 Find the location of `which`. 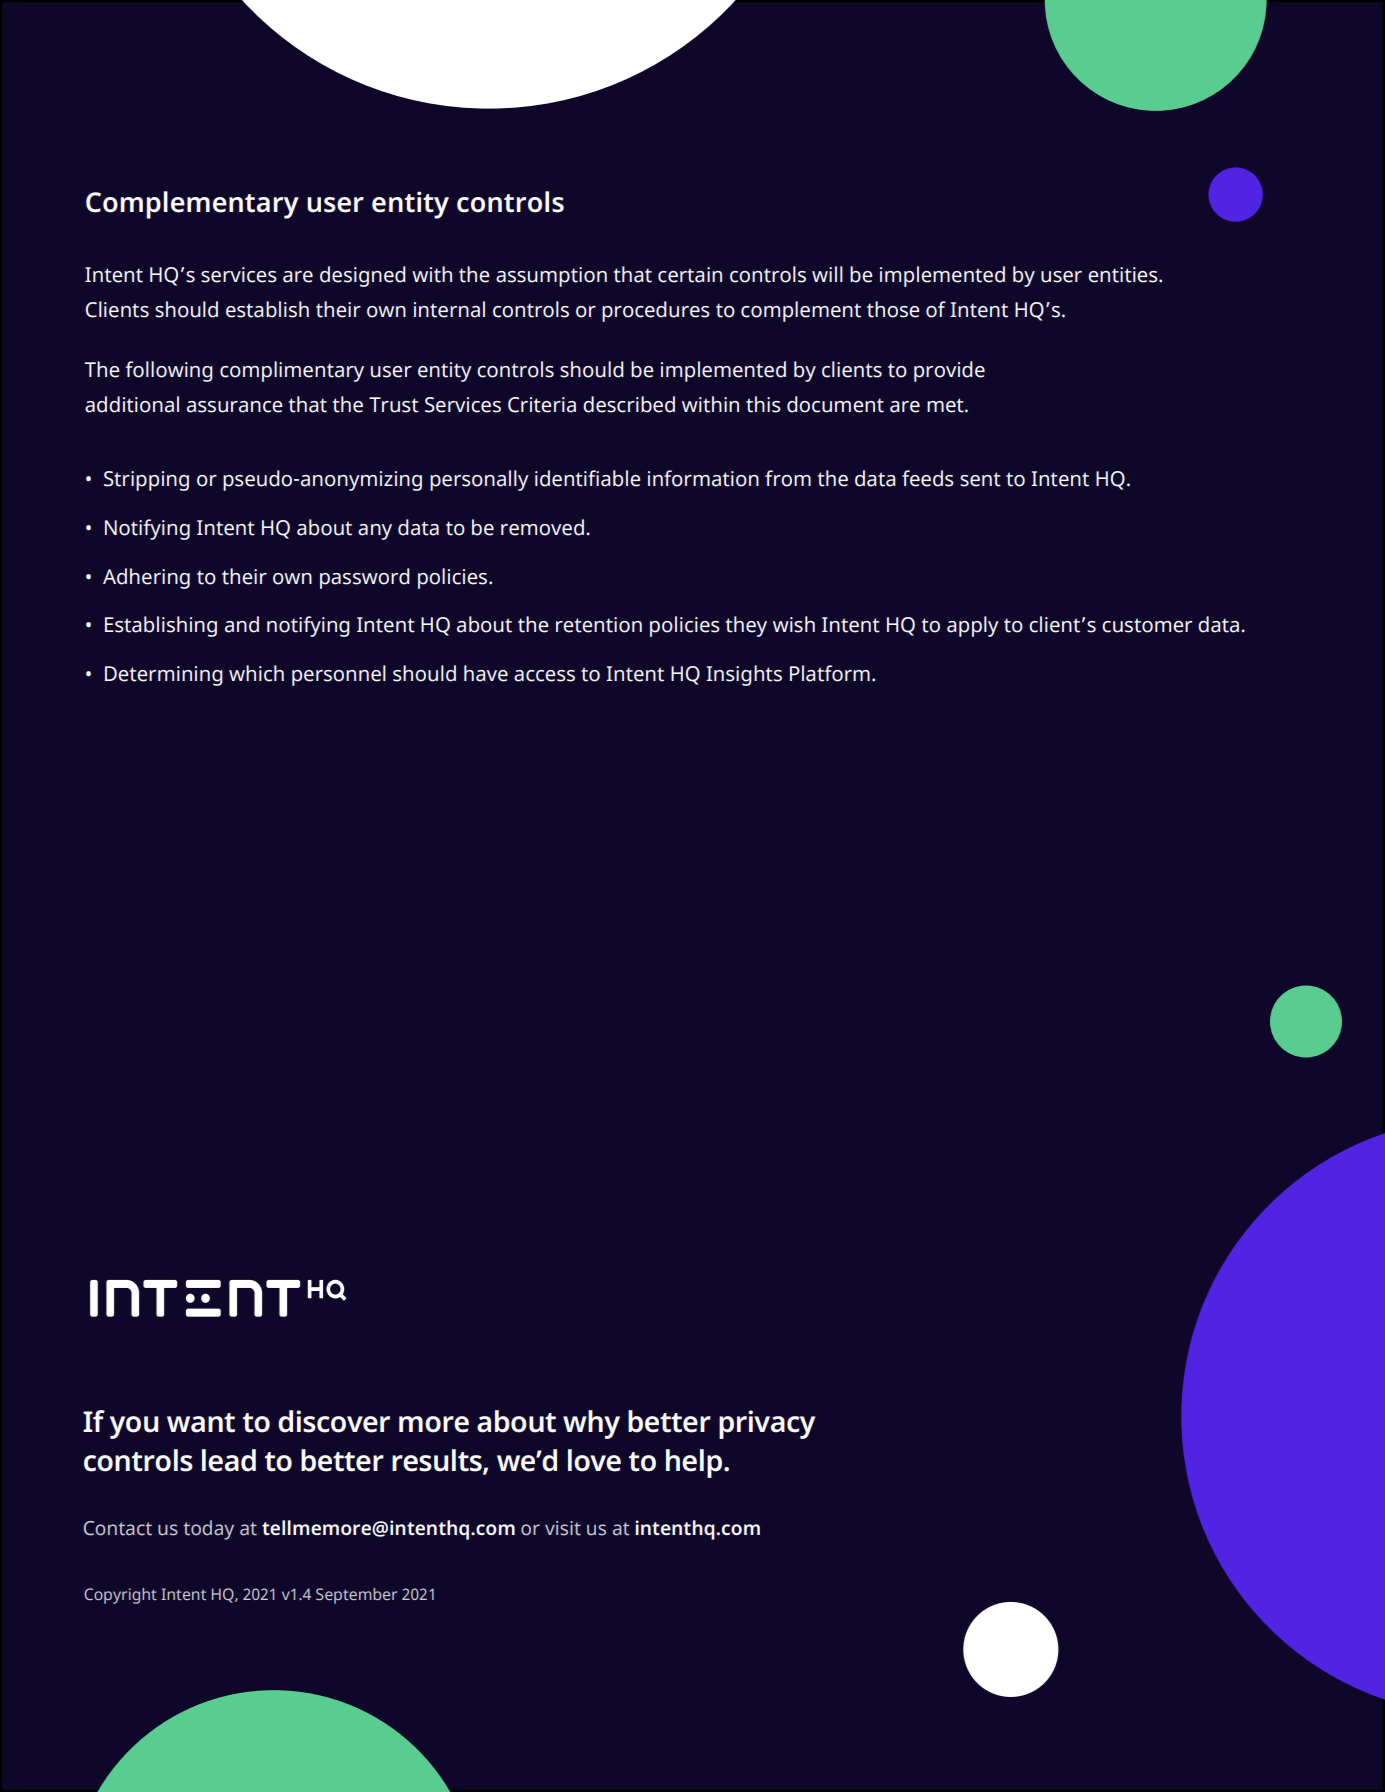

which is located at coordinates (256, 673).
